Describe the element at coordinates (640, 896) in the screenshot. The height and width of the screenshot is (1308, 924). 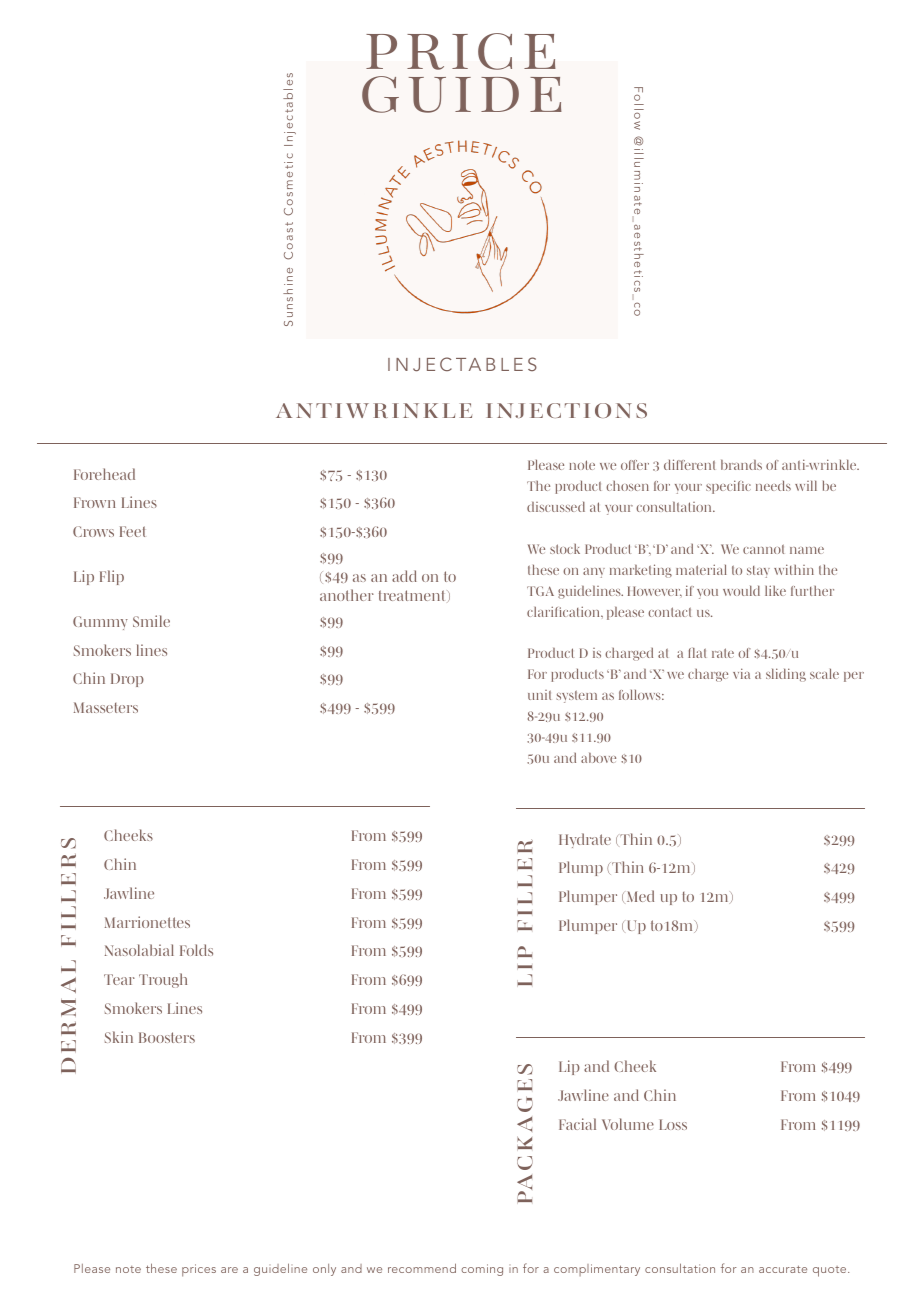
I see `Med` at that location.
